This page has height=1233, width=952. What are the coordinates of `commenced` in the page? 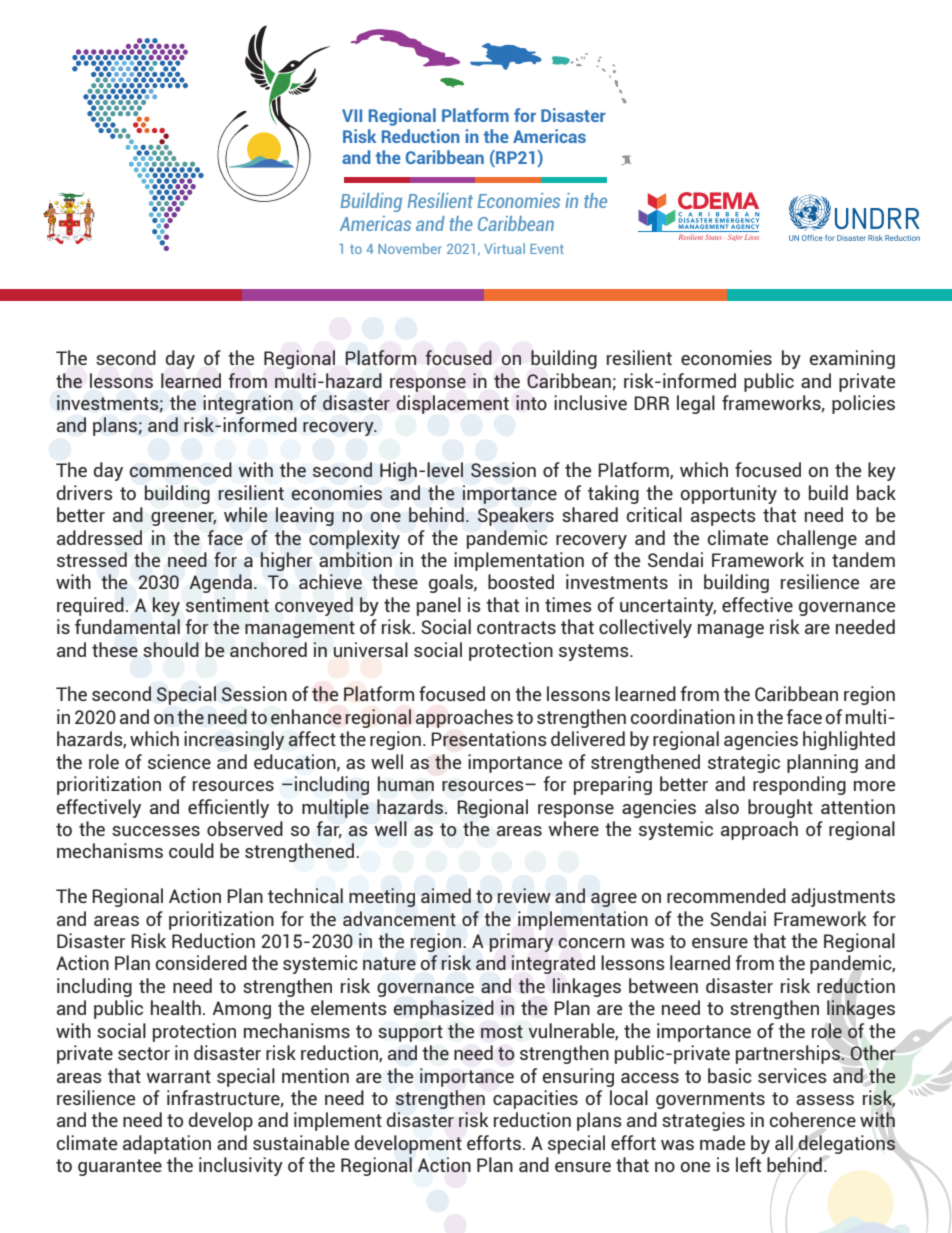 It's located at (181, 469).
